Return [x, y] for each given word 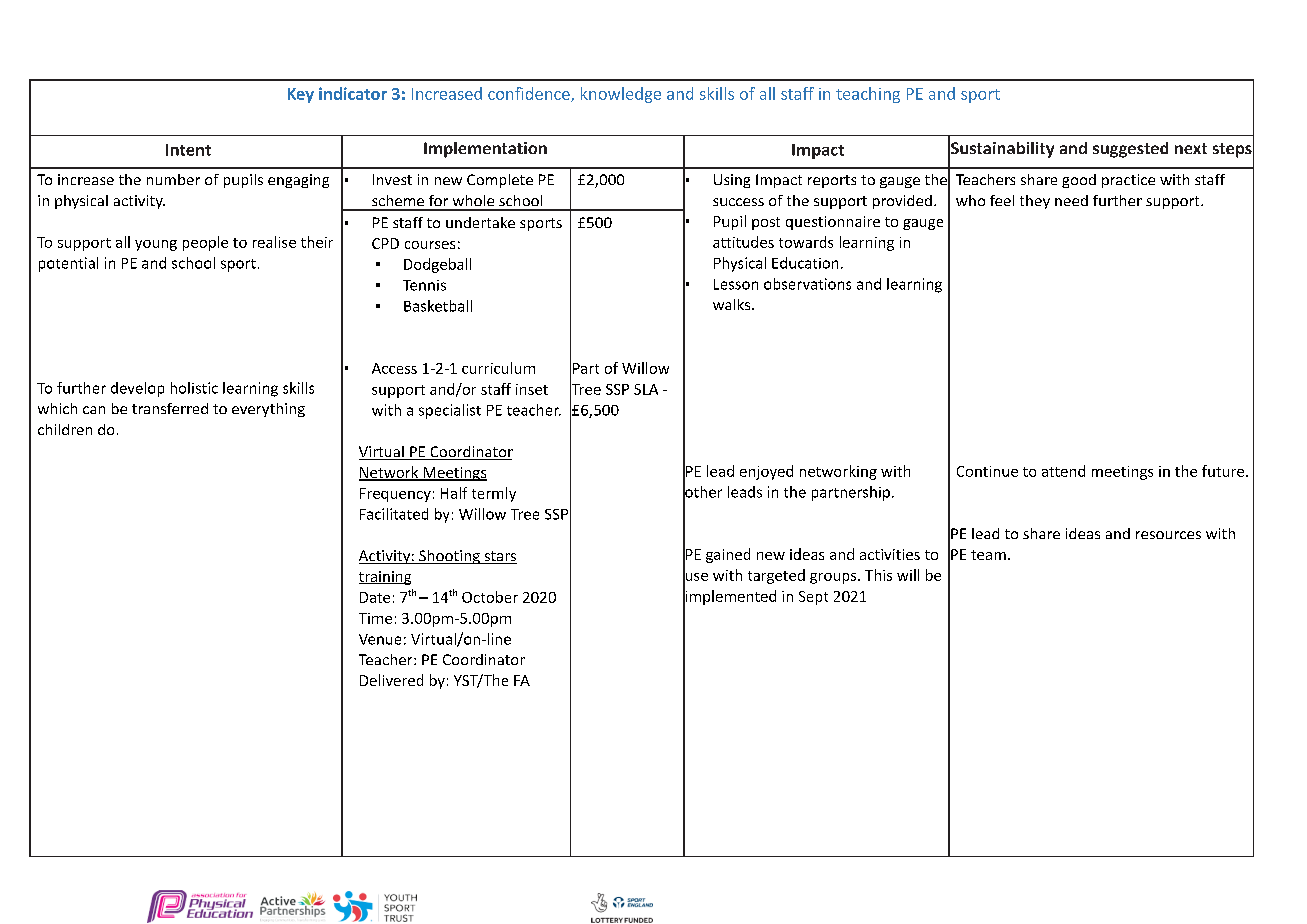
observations [807, 284]
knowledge [621, 95]
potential [68, 264]
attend [1063, 471]
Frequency [395, 495]
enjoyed [766, 472]
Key [301, 95]
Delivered [391, 680]
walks [733, 304]
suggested [1130, 150]
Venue [380, 639]
